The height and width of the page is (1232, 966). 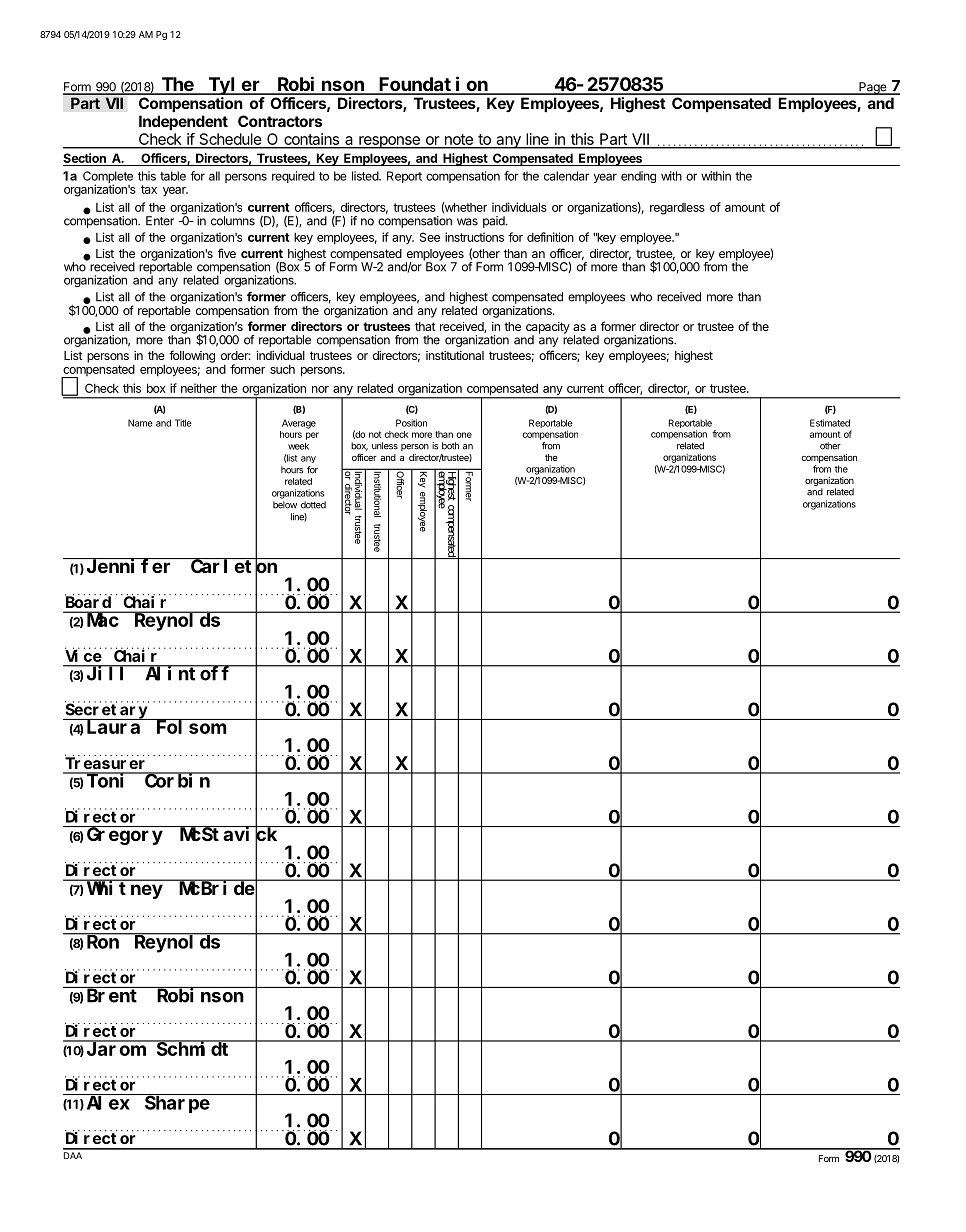 I want to click on note, so click(x=458, y=141).
